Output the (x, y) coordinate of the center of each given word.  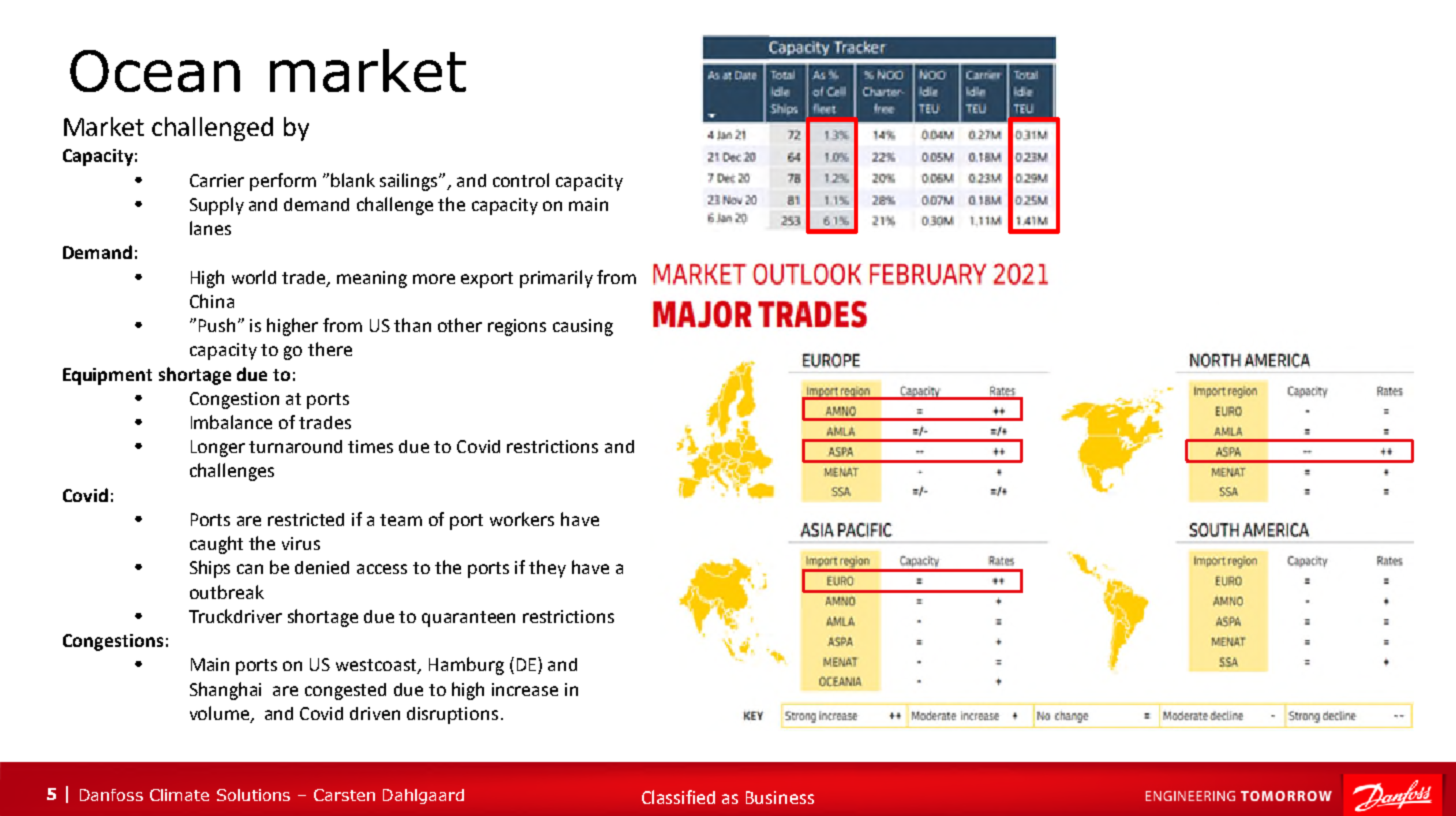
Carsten (344, 795)
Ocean (155, 71)
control (521, 180)
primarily (556, 279)
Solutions (253, 795)
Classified (678, 797)
